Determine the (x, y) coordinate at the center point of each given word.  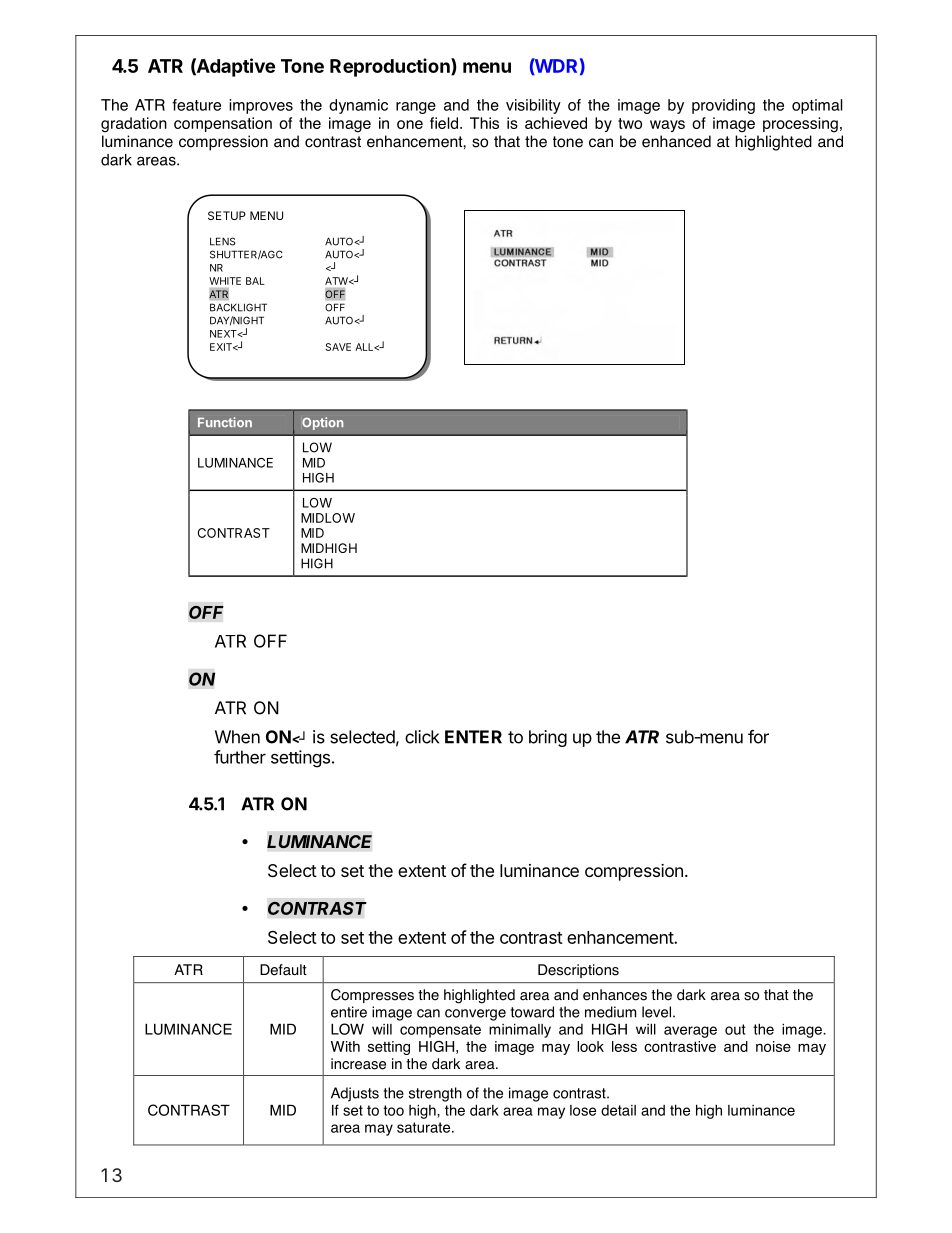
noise (773, 1046)
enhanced (676, 141)
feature (196, 105)
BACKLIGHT (238, 307)
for (758, 737)
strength (435, 1094)
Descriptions (578, 971)
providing (723, 106)
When (237, 737)
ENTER (473, 737)
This (484, 123)
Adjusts (355, 1094)
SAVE (338, 347)
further (240, 757)
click (422, 737)
